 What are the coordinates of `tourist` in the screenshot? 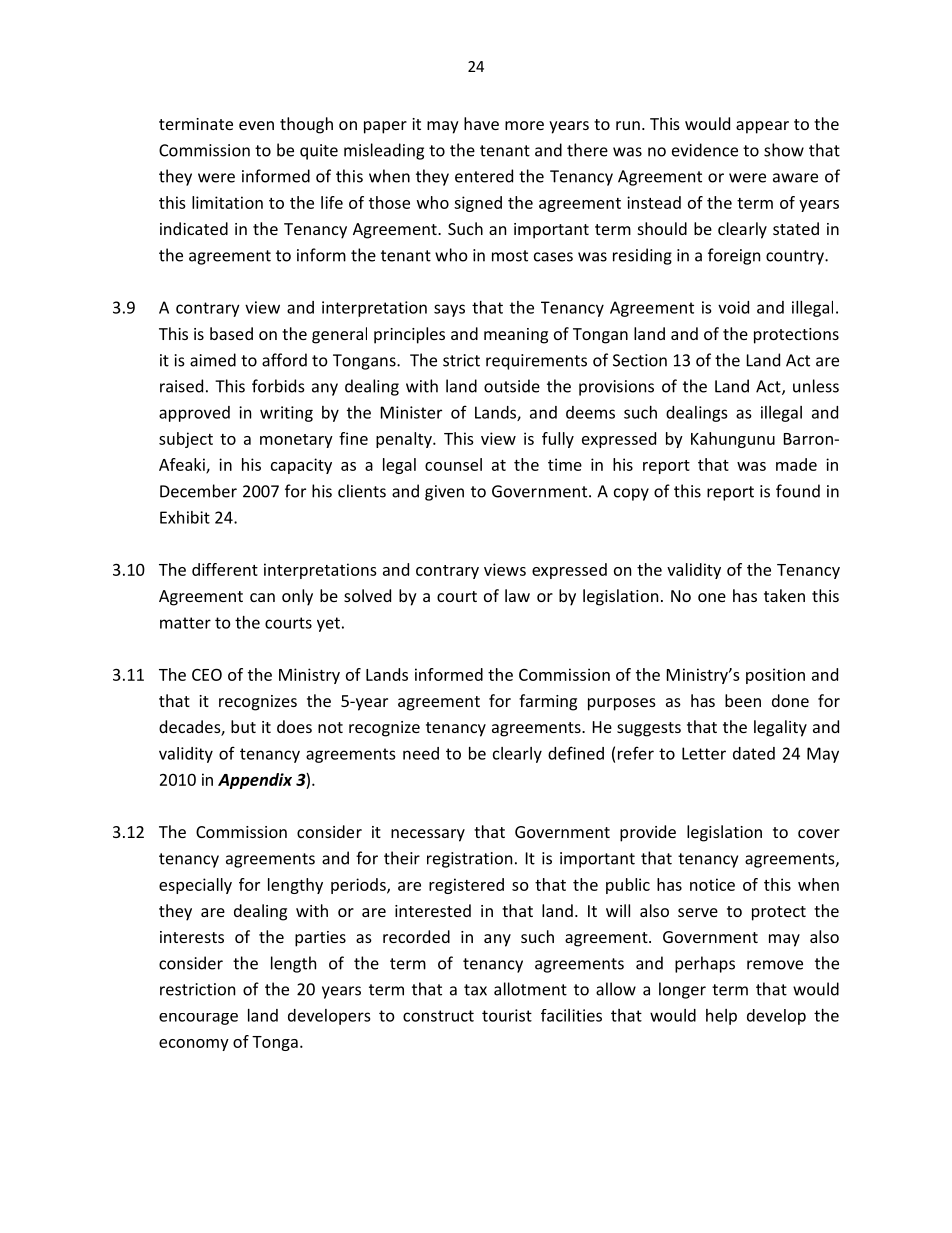 It's located at (507, 1015).
